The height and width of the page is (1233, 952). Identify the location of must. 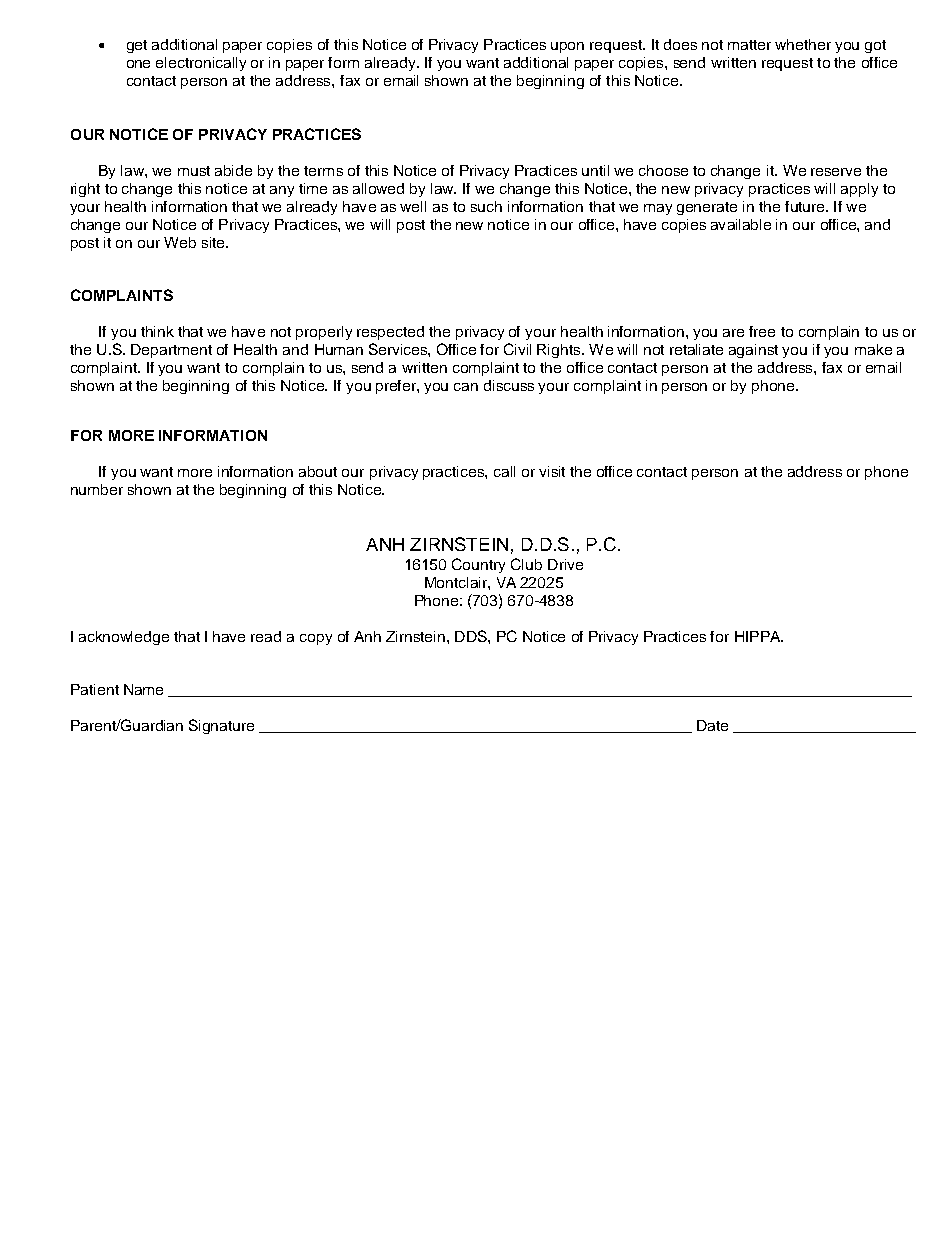
(194, 171).
